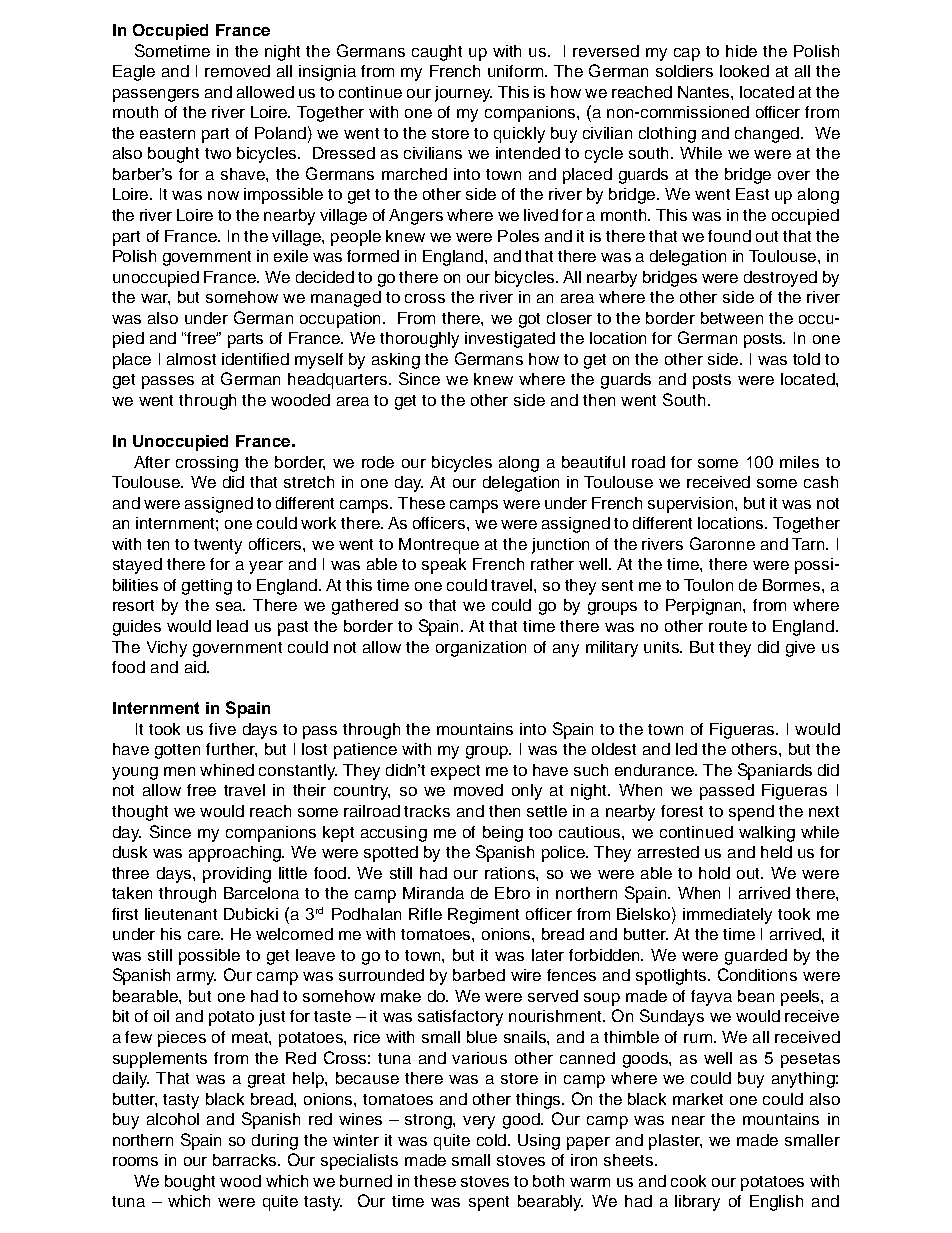  I want to click on cold, so click(493, 1140).
